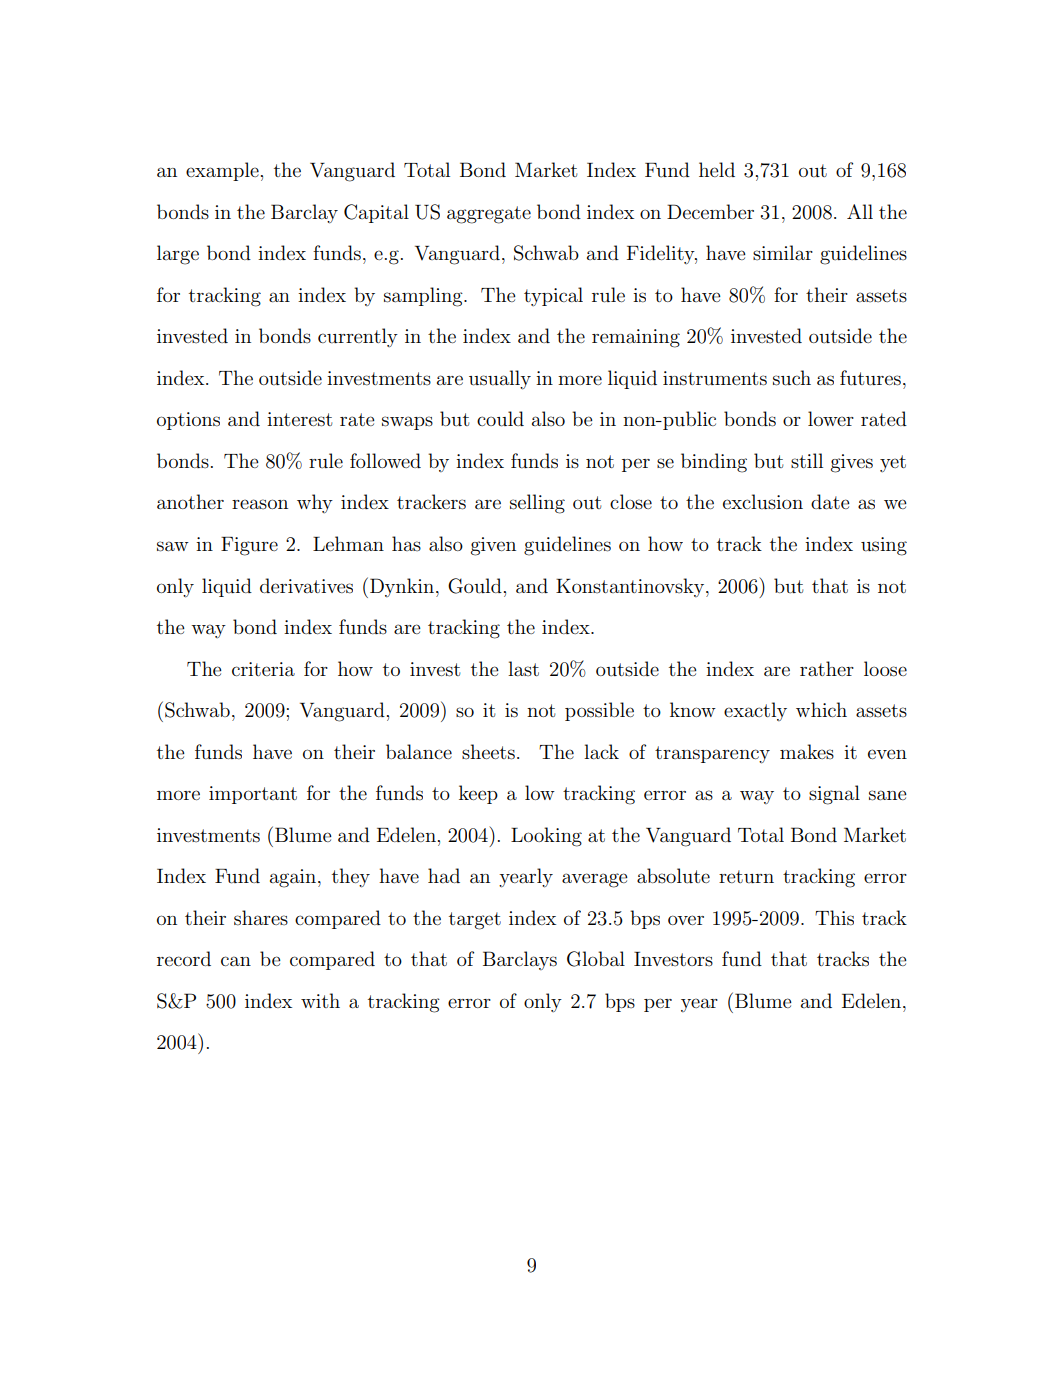  Describe the element at coordinates (222, 171) in the document. I see `example` at that location.
